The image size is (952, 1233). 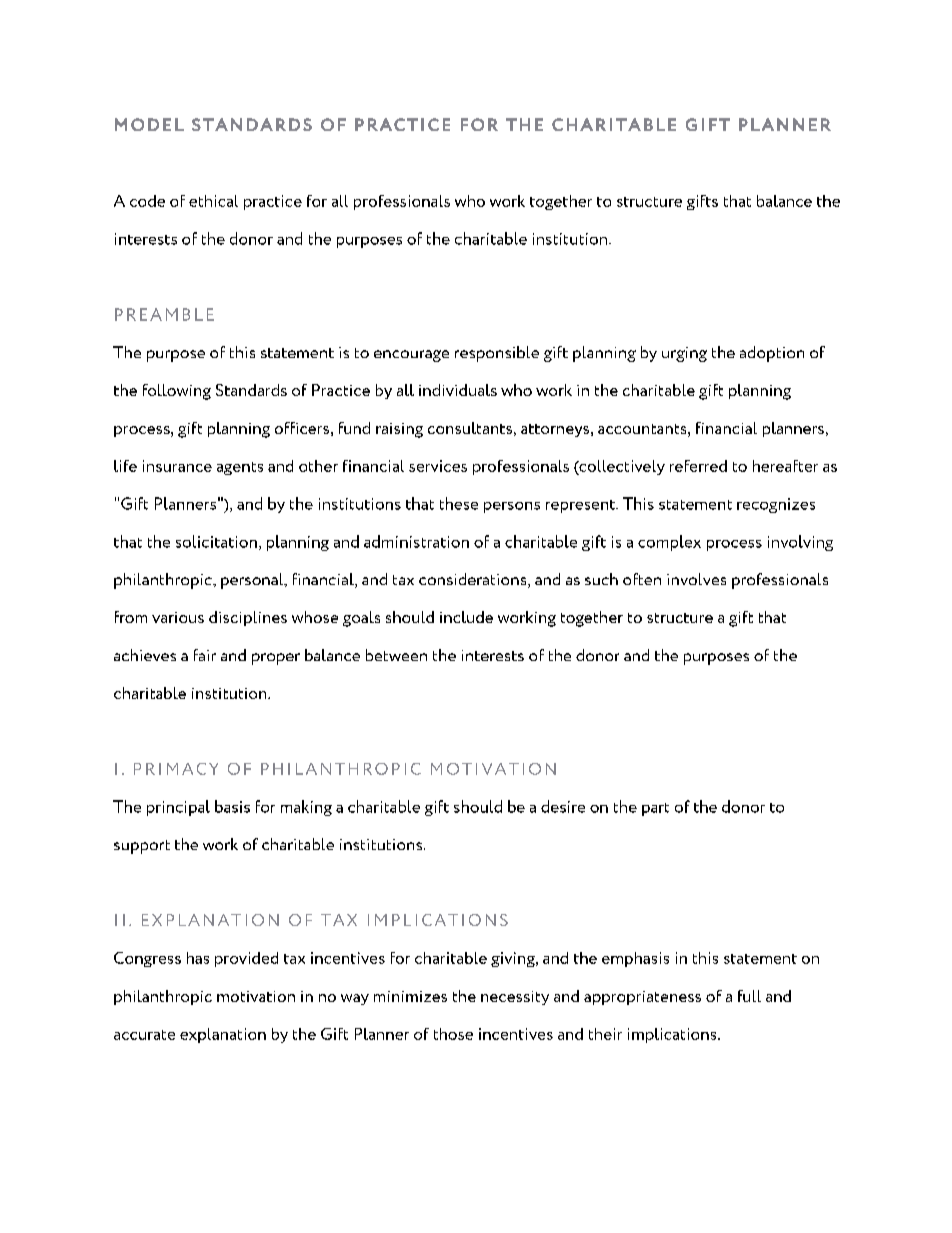 I want to click on referred, so click(x=698, y=466).
